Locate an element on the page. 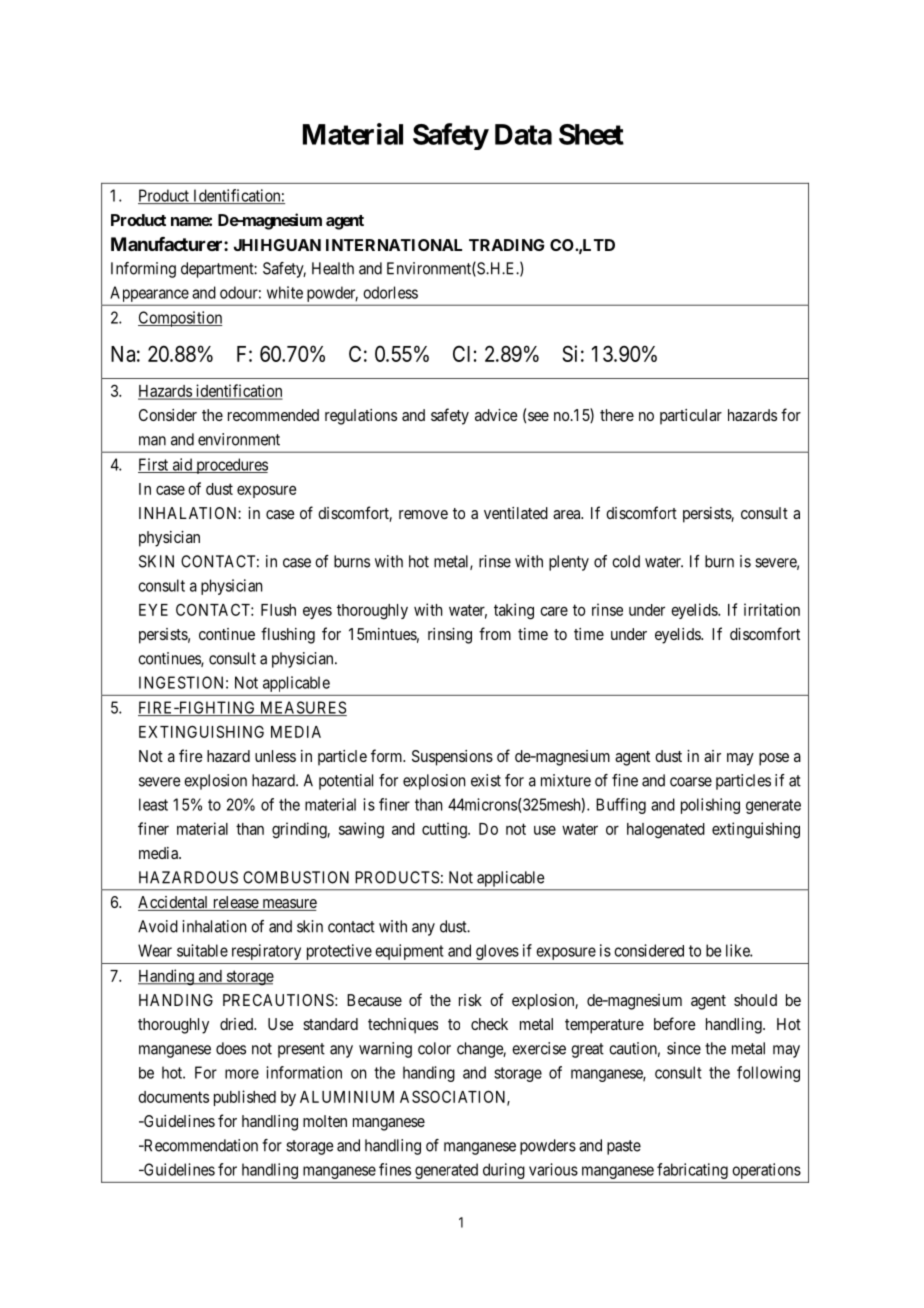 This image has height=1308, width=924. white is located at coordinates (285, 292).
